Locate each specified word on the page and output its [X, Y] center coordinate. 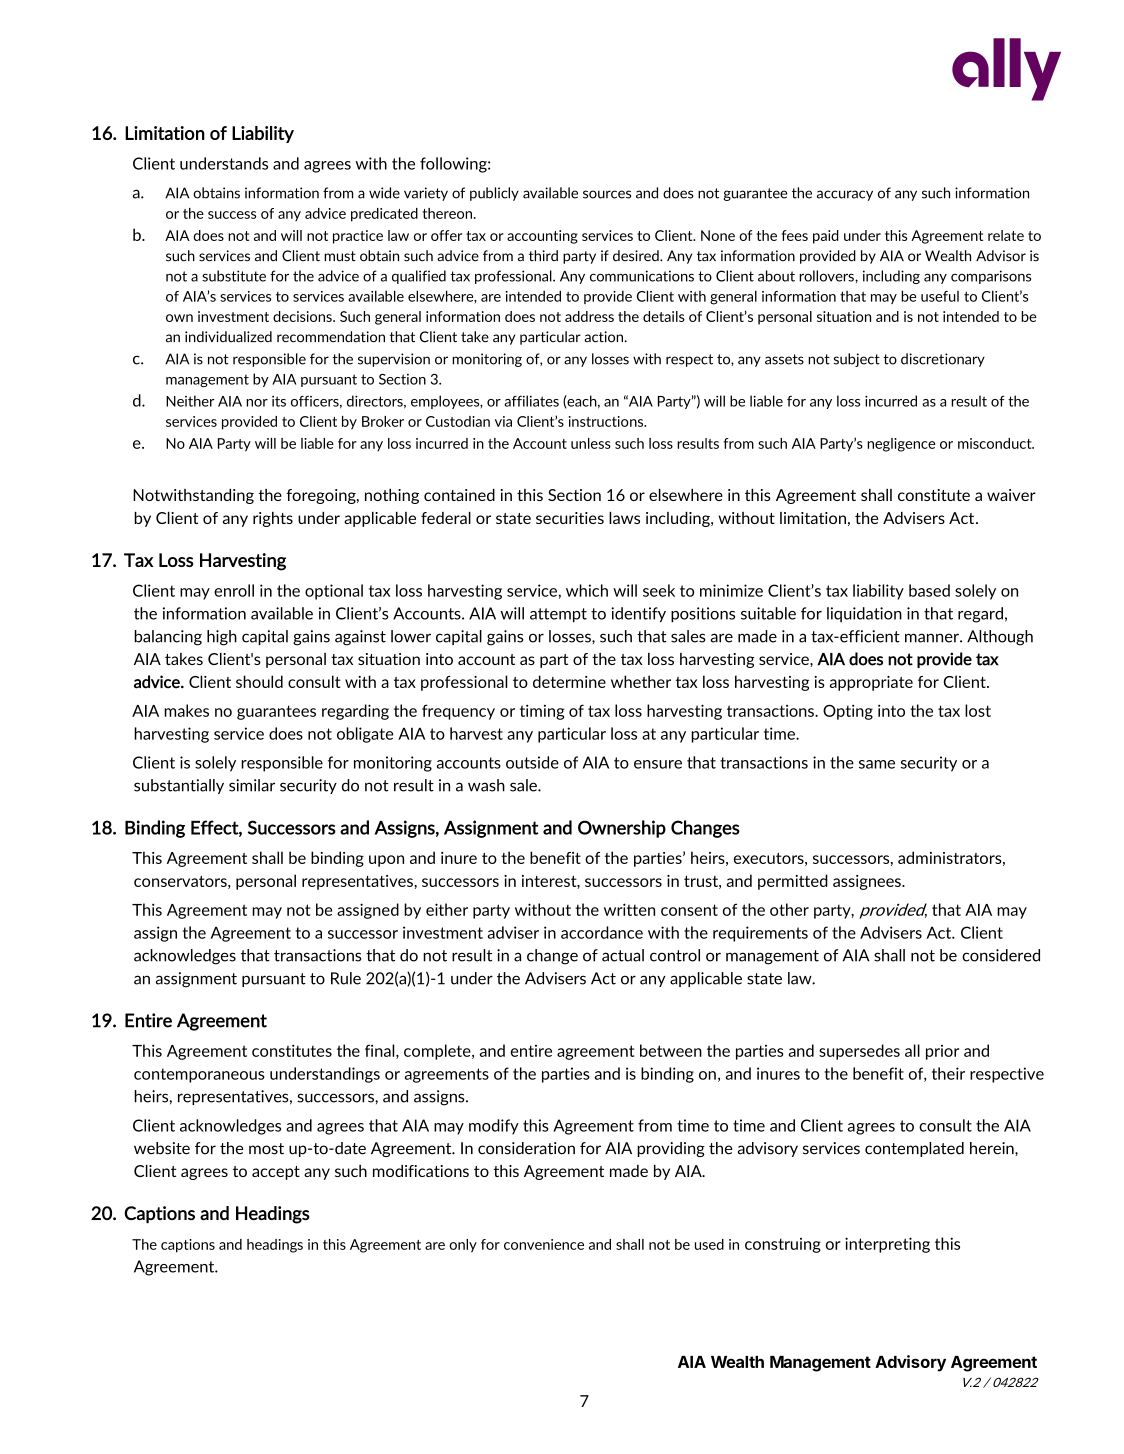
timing [542, 712]
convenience [544, 1244]
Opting [848, 712]
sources [607, 194]
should [259, 681]
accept [276, 1173]
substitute [234, 276]
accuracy [845, 195]
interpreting [887, 1245]
